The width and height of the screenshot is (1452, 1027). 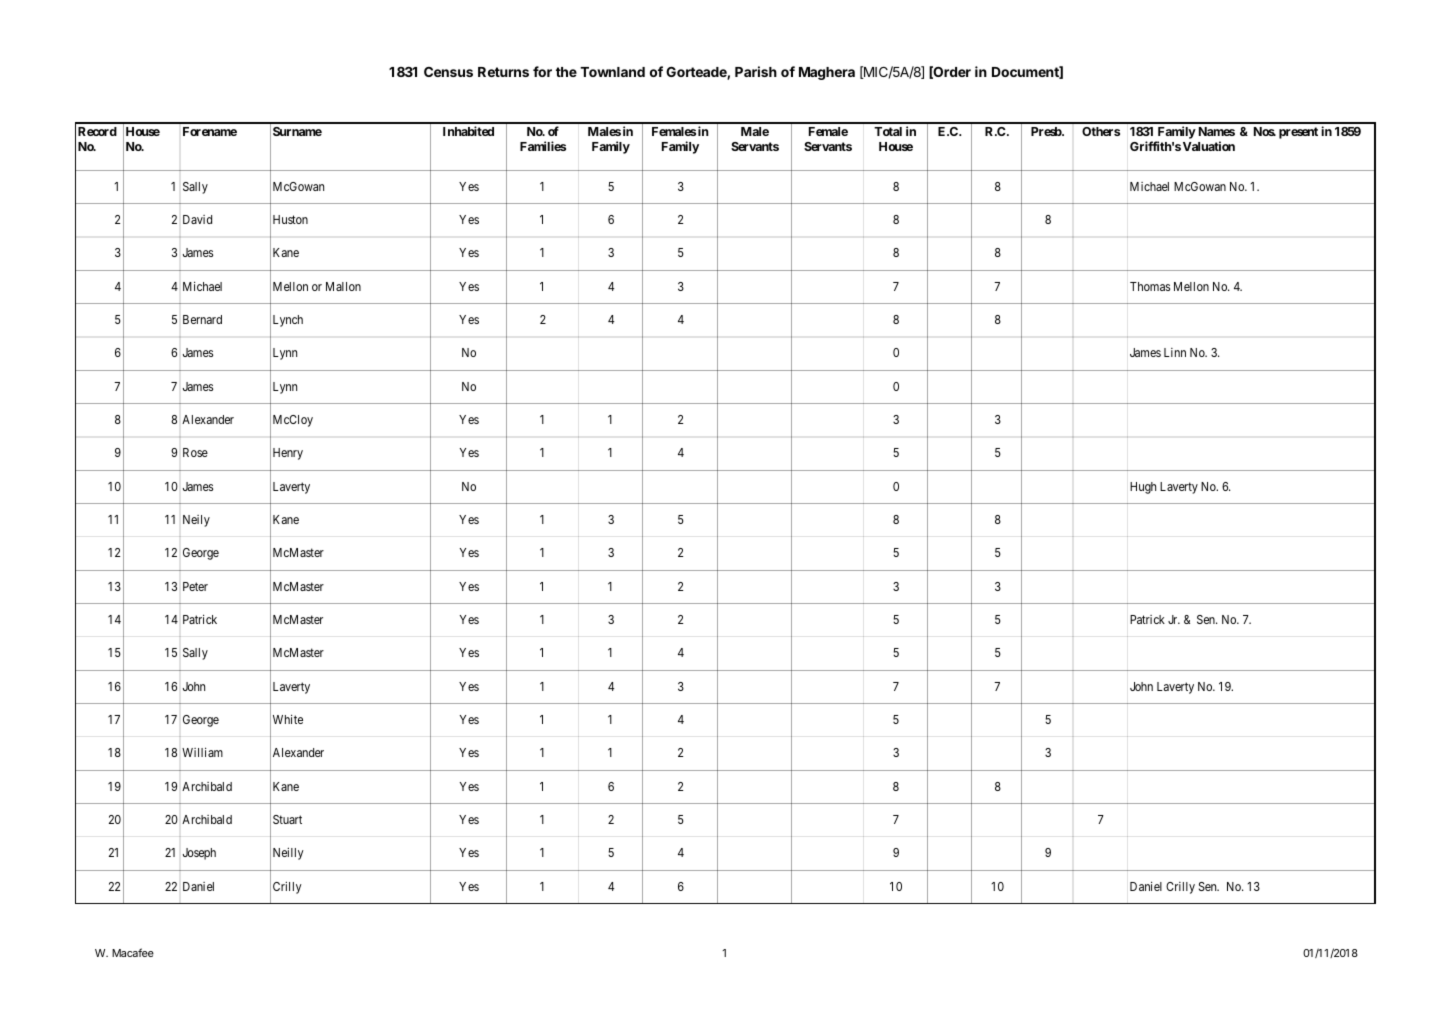 What do you see at coordinates (297, 131) in the screenshot?
I see `Surname` at bounding box center [297, 131].
